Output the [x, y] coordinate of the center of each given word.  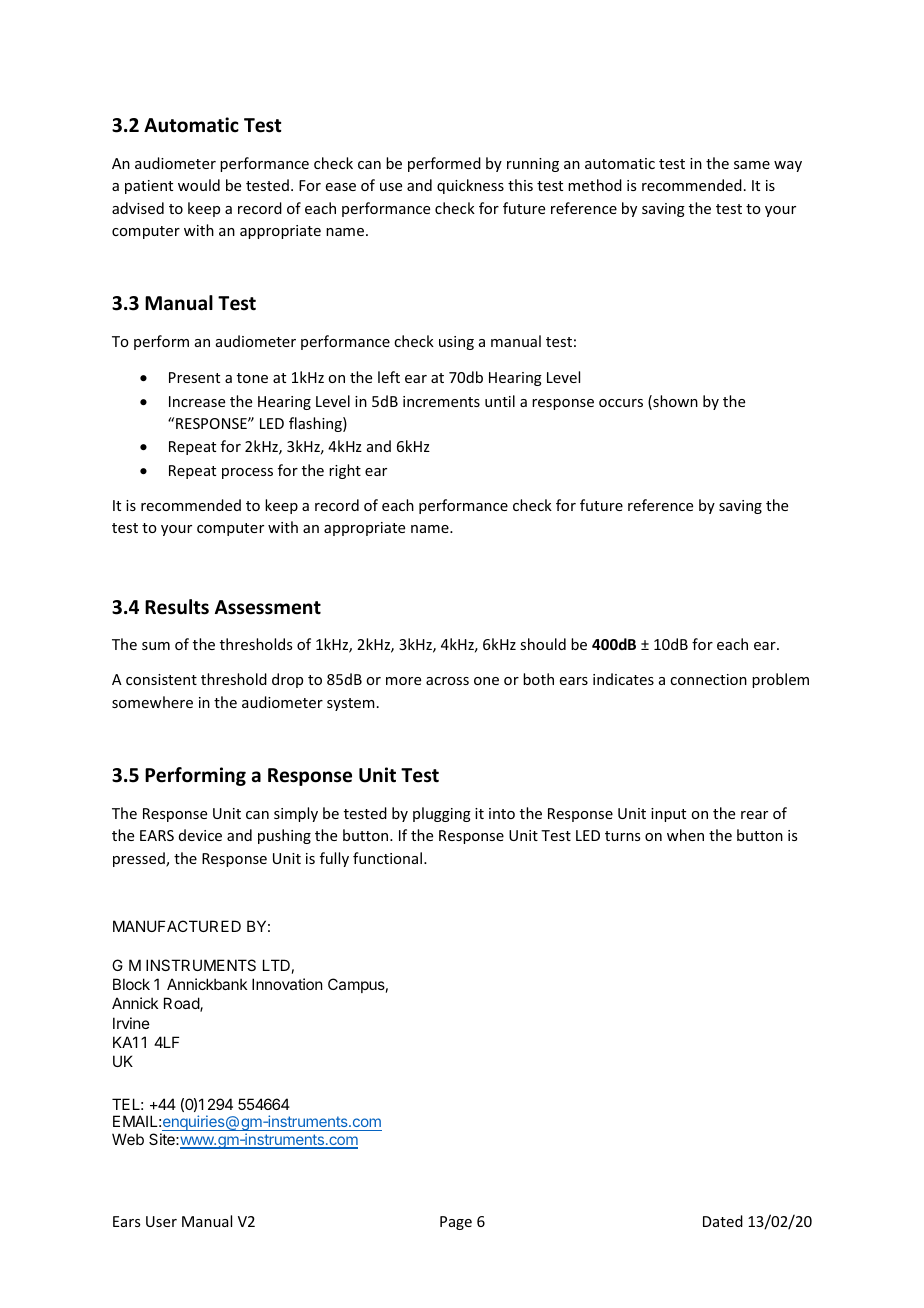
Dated [723, 1221]
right [345, 471]
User [161, 1221]
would [199, 185]
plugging [442, 814]
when [685, 835]
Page [456, 1223]
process [247, 473]
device [200, 835]
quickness [470, 186]
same [752, 165]
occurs [621, 403]
